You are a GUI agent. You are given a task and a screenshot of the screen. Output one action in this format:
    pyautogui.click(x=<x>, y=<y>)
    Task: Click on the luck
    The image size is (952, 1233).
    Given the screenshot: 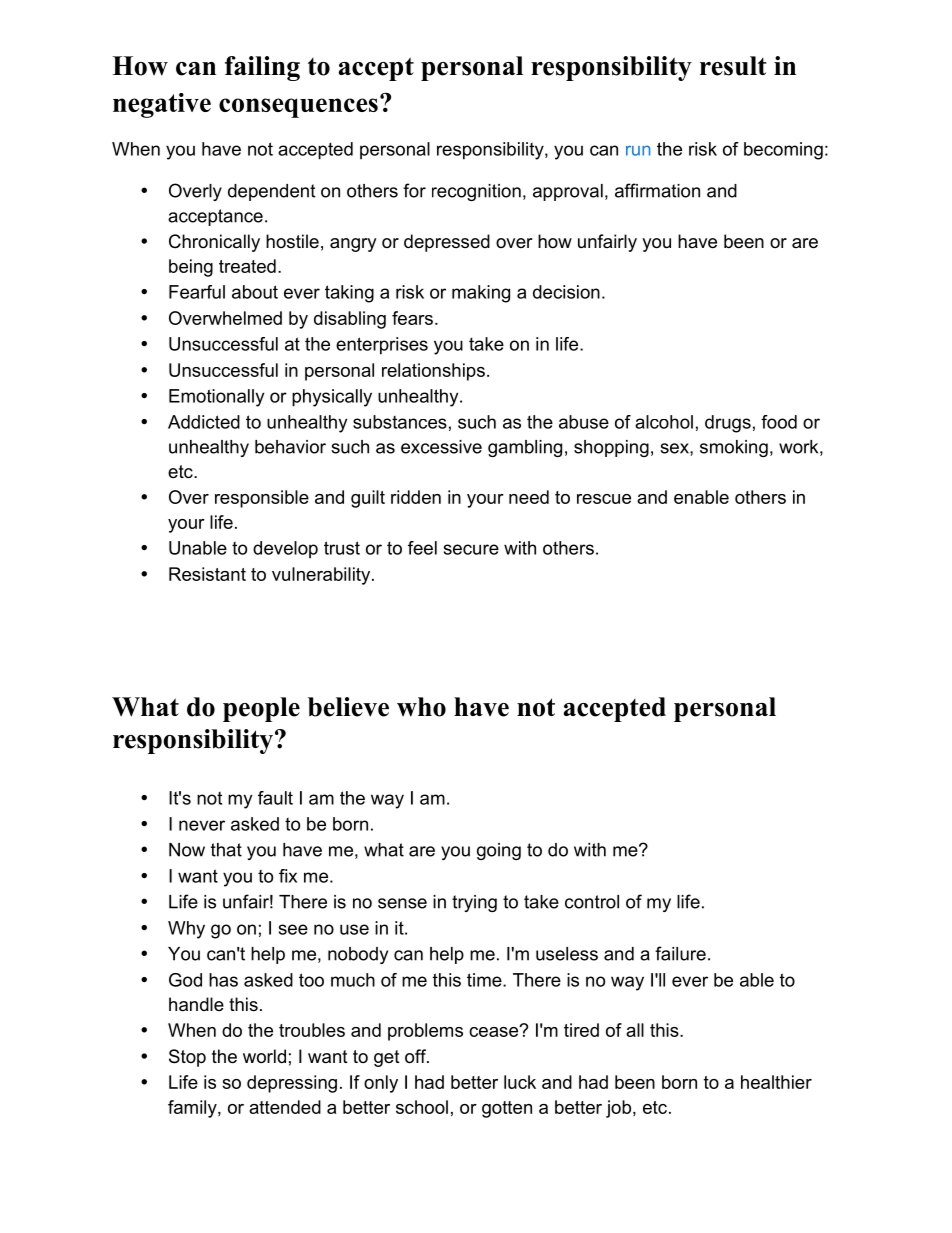 What is the action you would take?
    pyautogui.click(x=520, y=1082)
